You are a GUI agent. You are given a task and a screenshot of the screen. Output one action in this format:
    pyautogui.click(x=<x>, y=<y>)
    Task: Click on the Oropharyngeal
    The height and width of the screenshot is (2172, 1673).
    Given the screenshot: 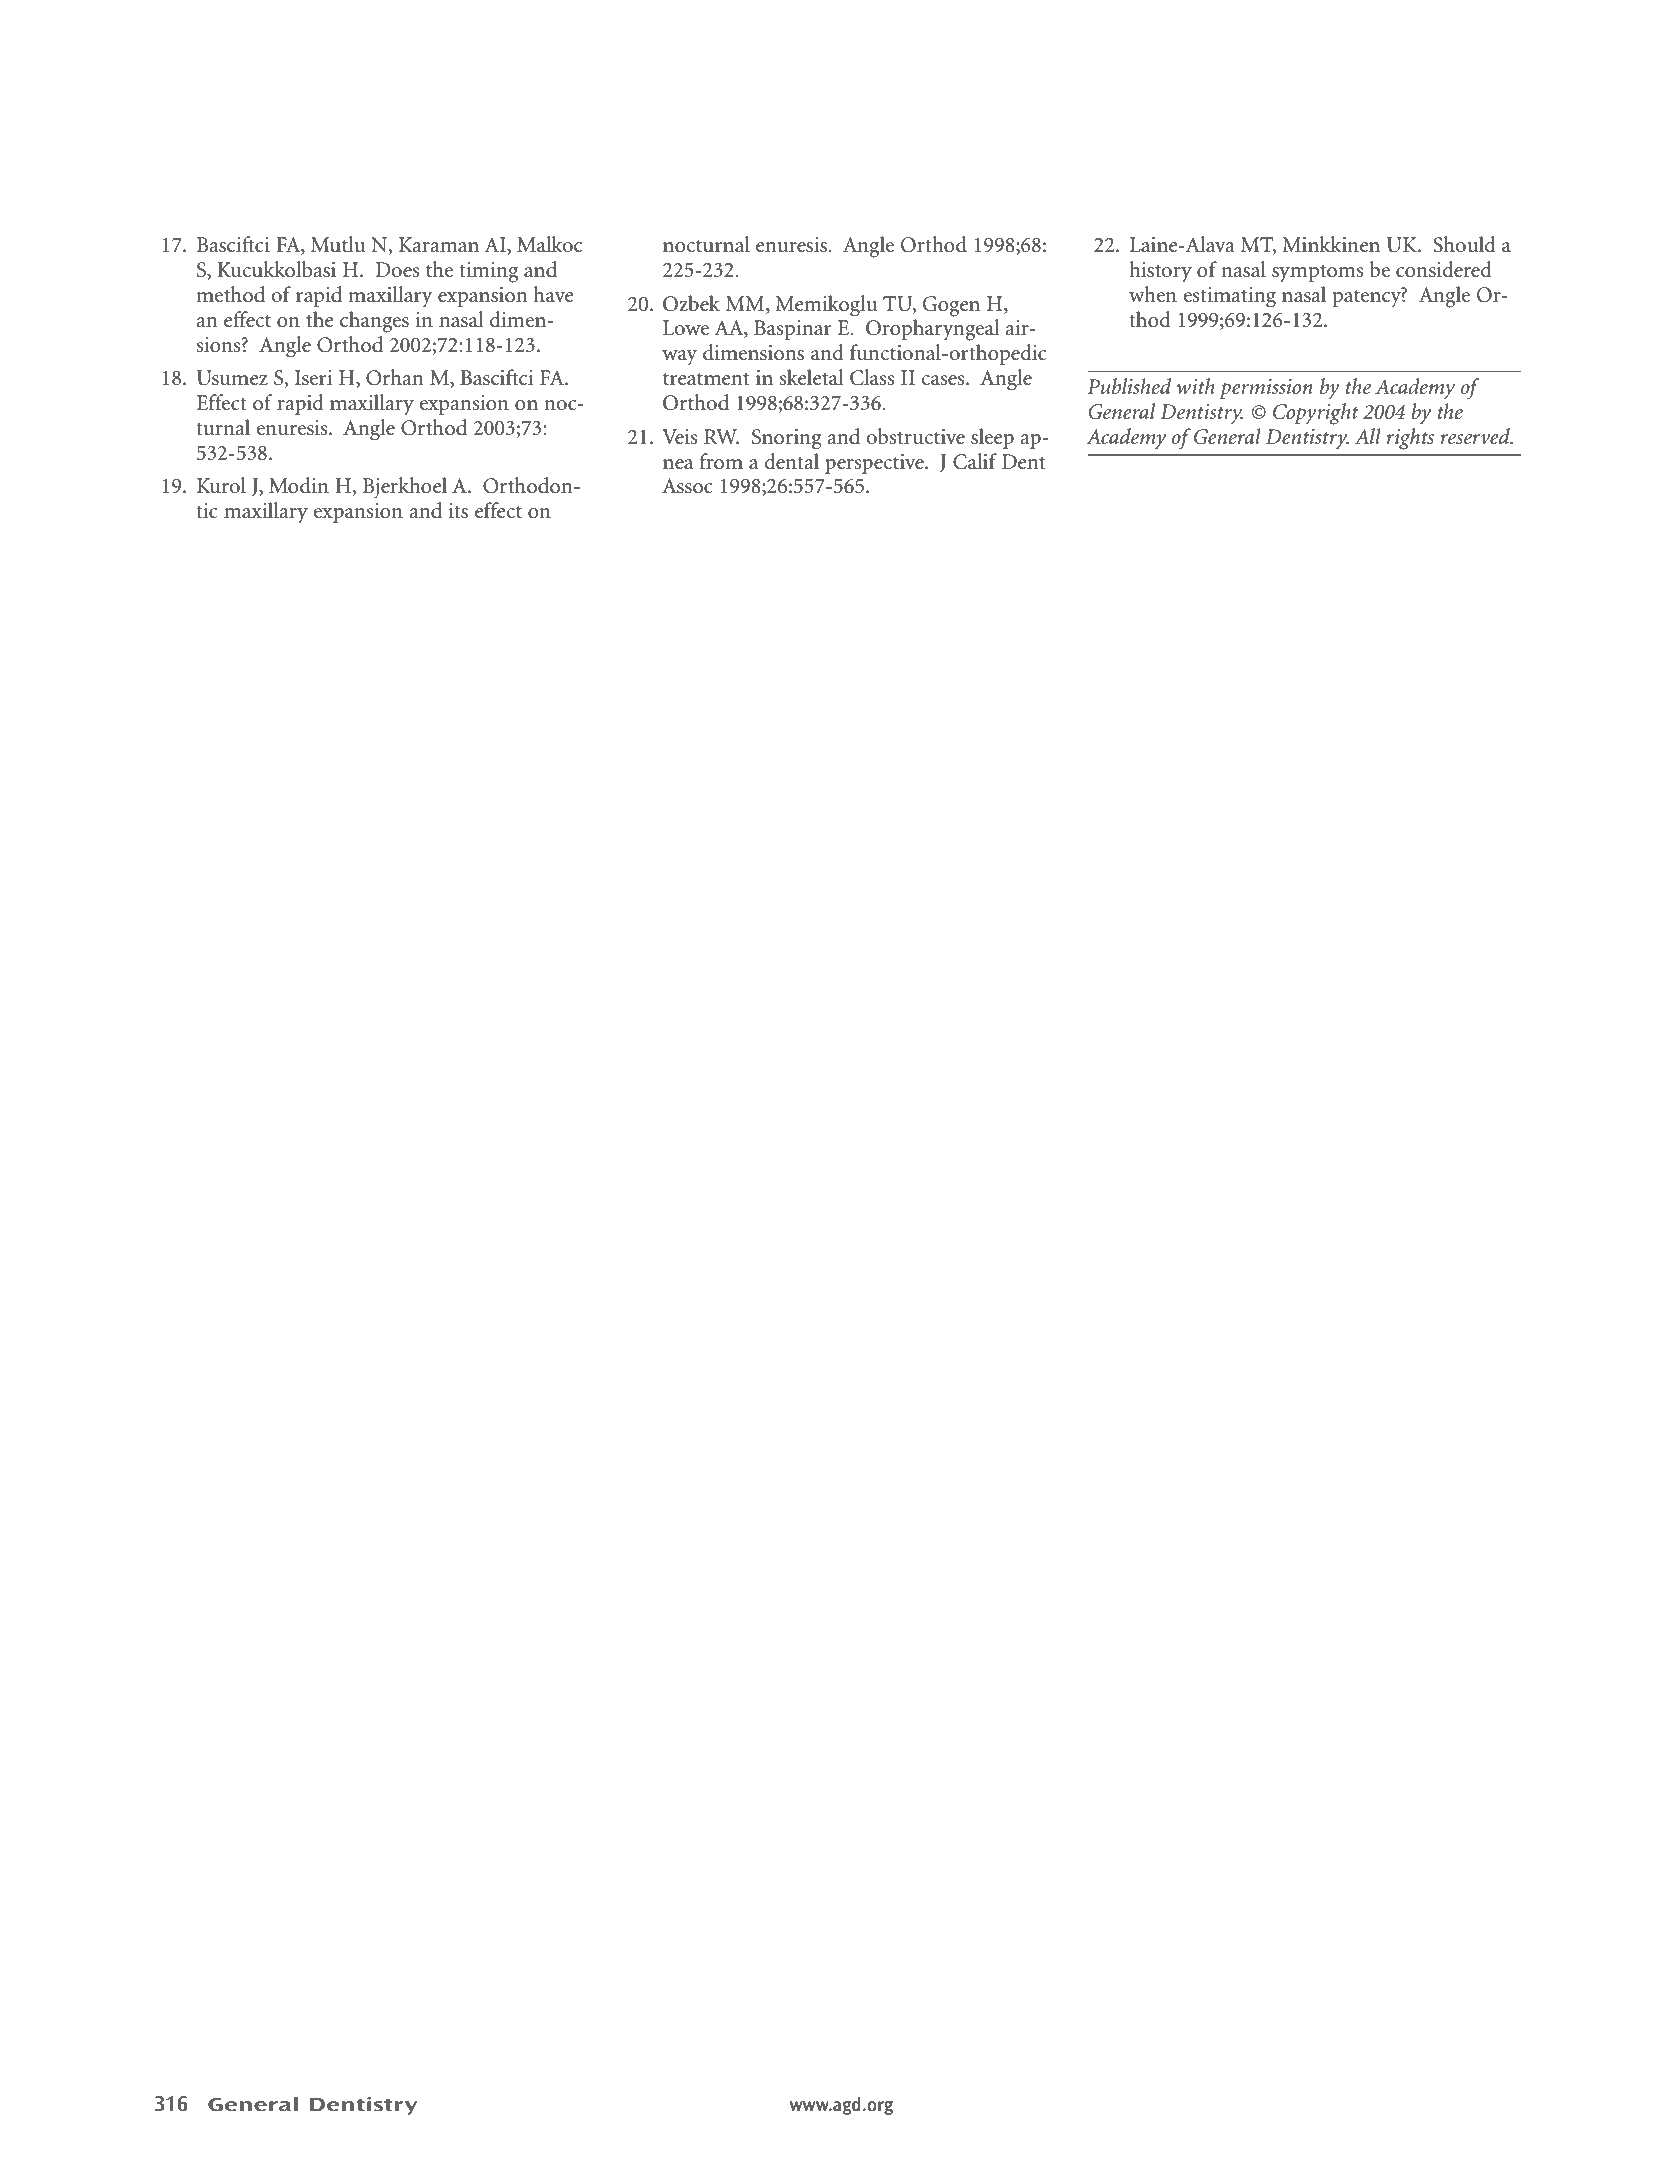 What is the action you would take?
    pyautogui.click(x=932, y=330)
